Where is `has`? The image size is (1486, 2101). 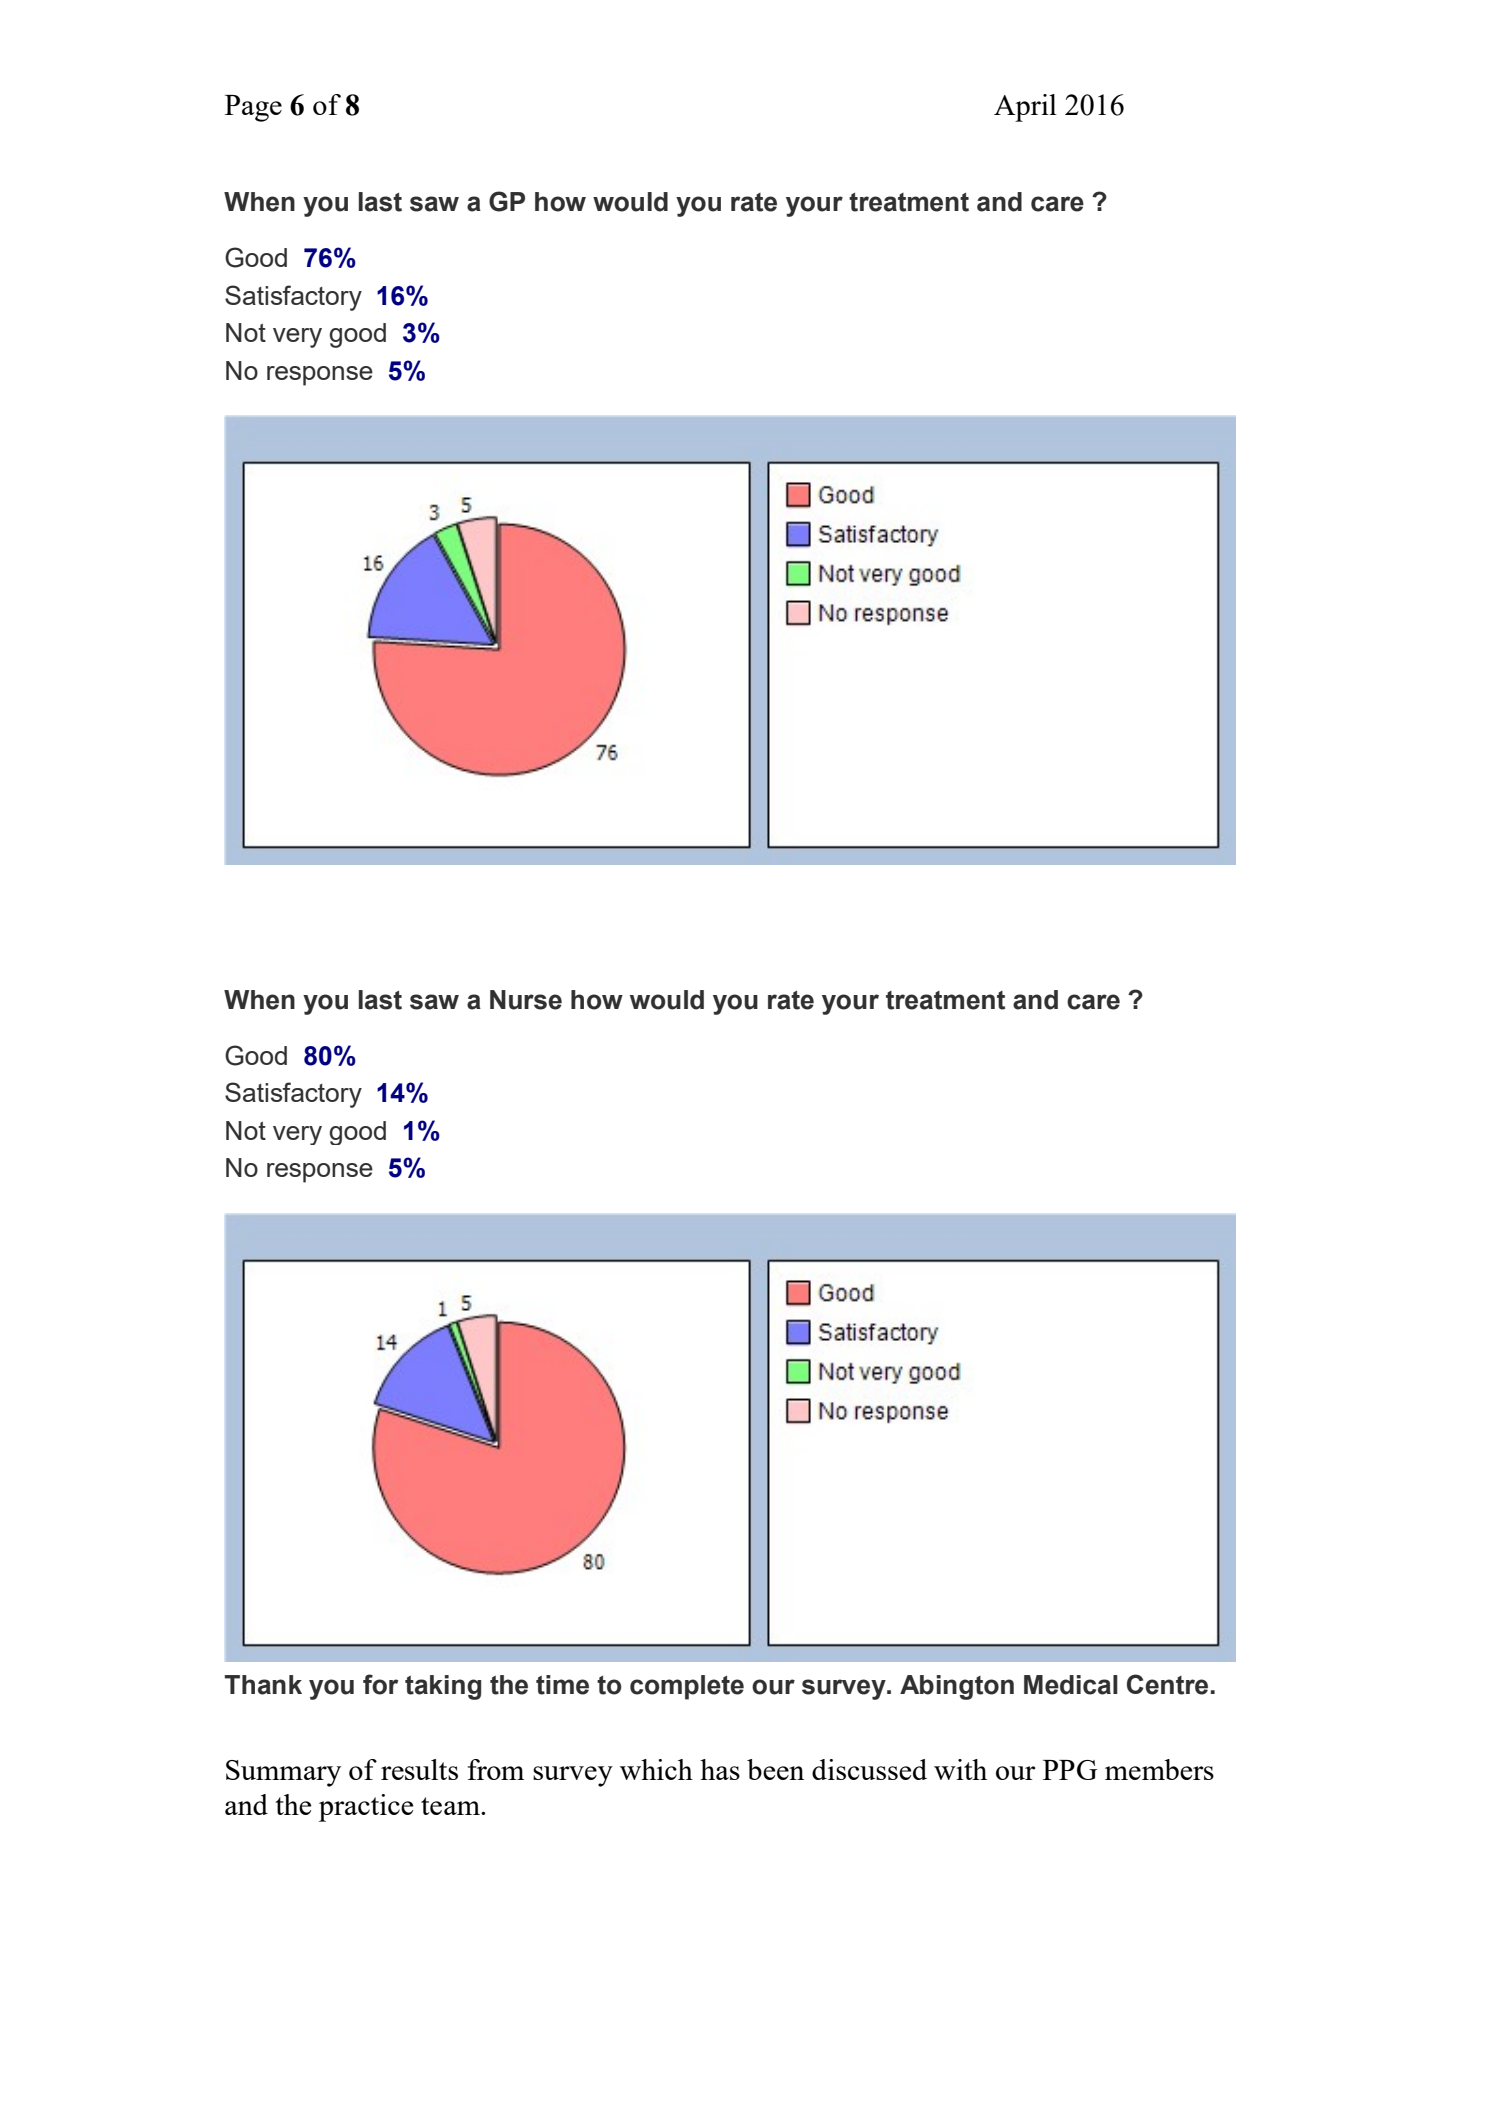 has is located at coordinates (720, 1769).
